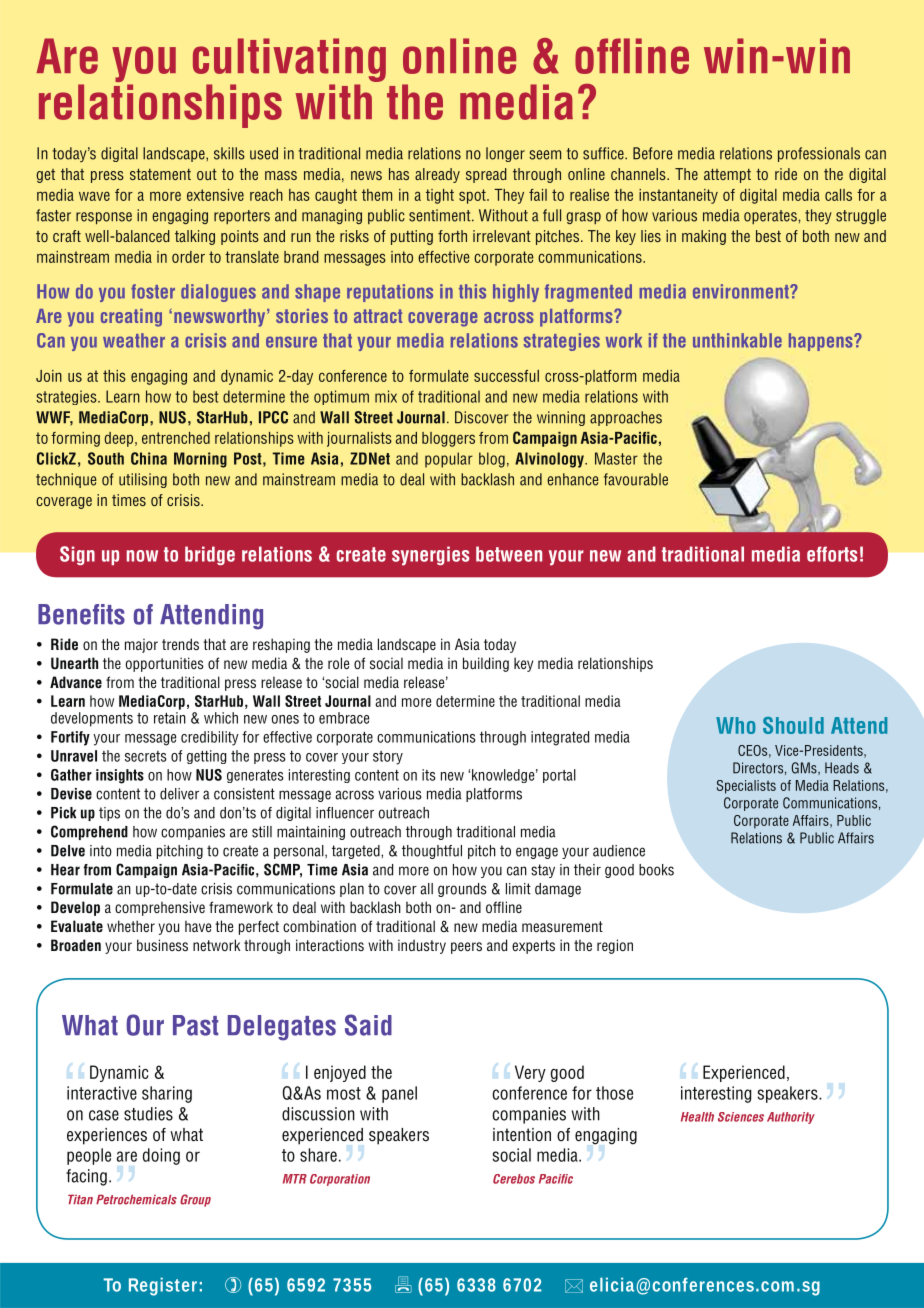  What do you see at coordinates (819, 154) in the image?
I see `professionals` at bounding box center [819, 154].
